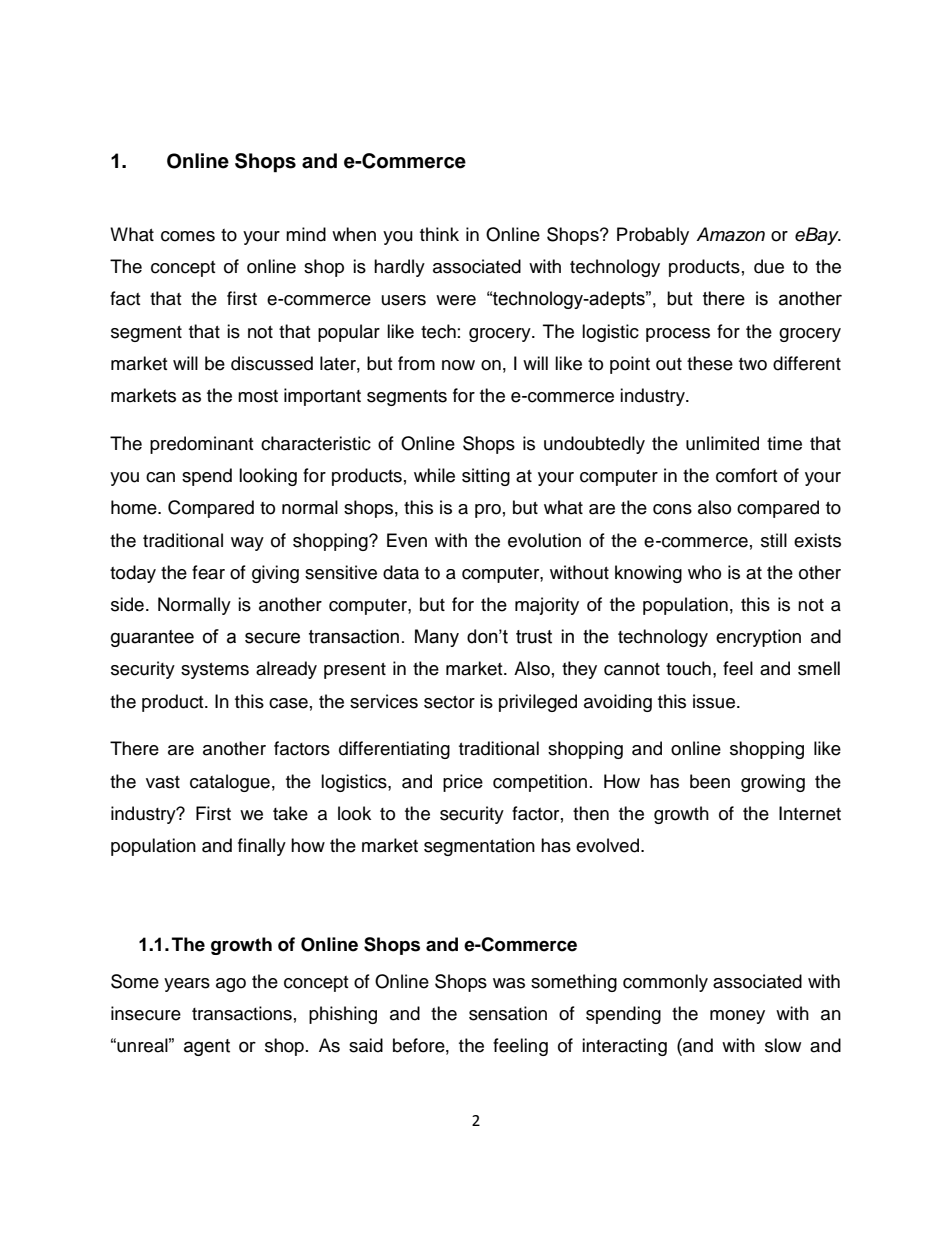 The height and width of the image is (1233, 952). Describe the element at coordinates (207, 1047) in the image. I see `agent` at that location.
